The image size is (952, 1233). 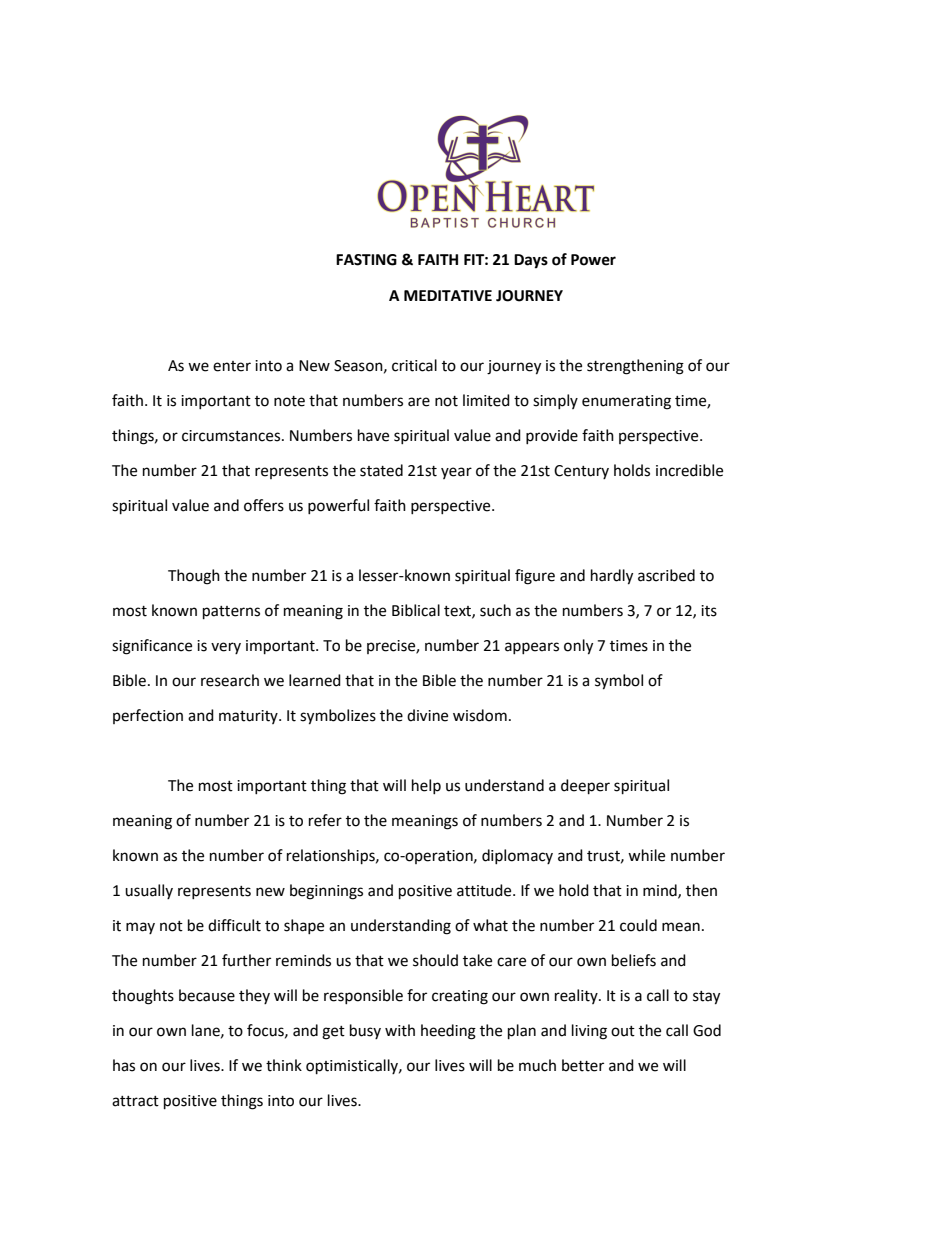 I want to click on with, so click(x=400, y=1030).
